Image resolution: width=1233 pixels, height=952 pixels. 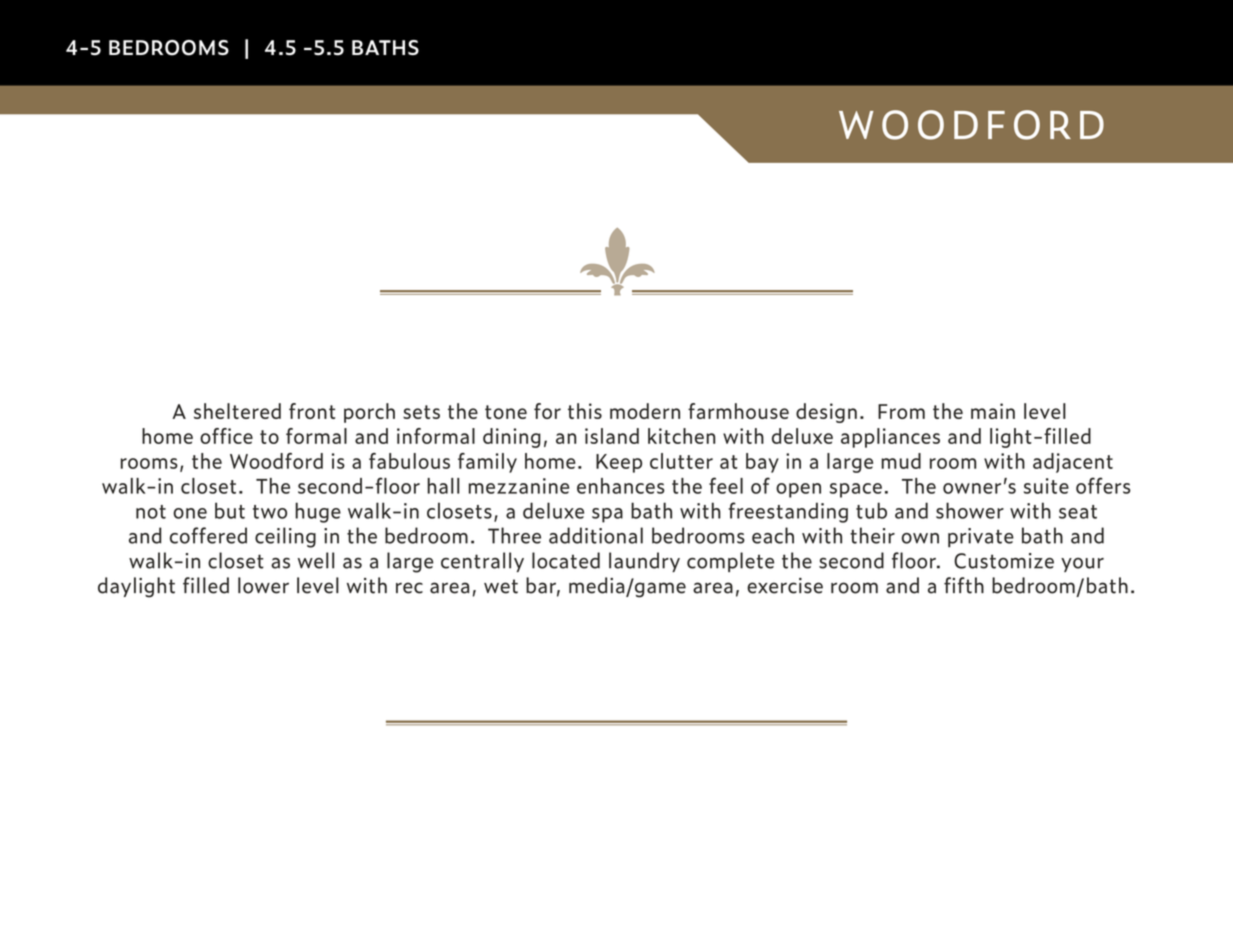 I want to click on ceiling, so click(x=285, y=537).
